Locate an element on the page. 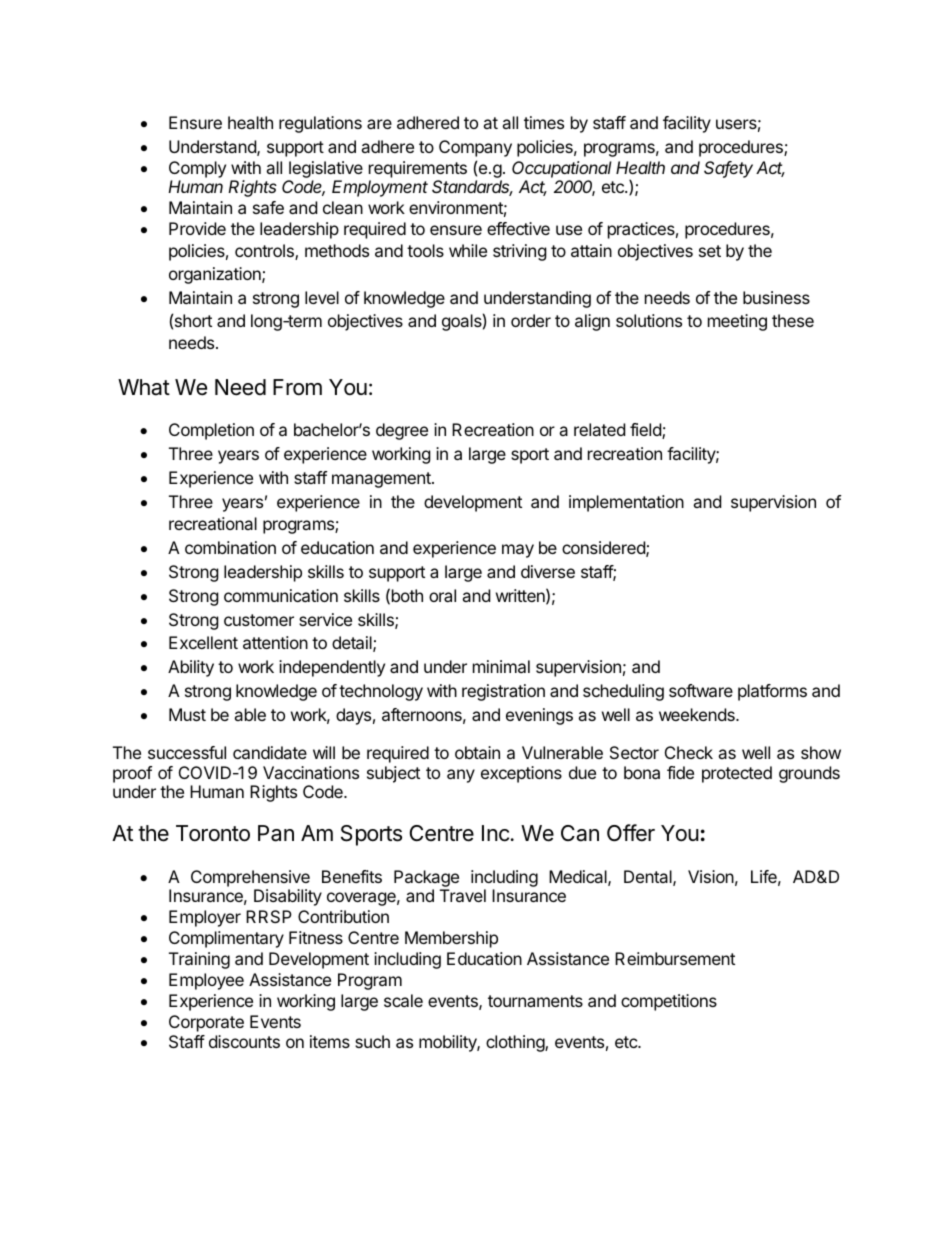 This page has height=1233, width=952. obtain is located at coordinates (477, 752).
